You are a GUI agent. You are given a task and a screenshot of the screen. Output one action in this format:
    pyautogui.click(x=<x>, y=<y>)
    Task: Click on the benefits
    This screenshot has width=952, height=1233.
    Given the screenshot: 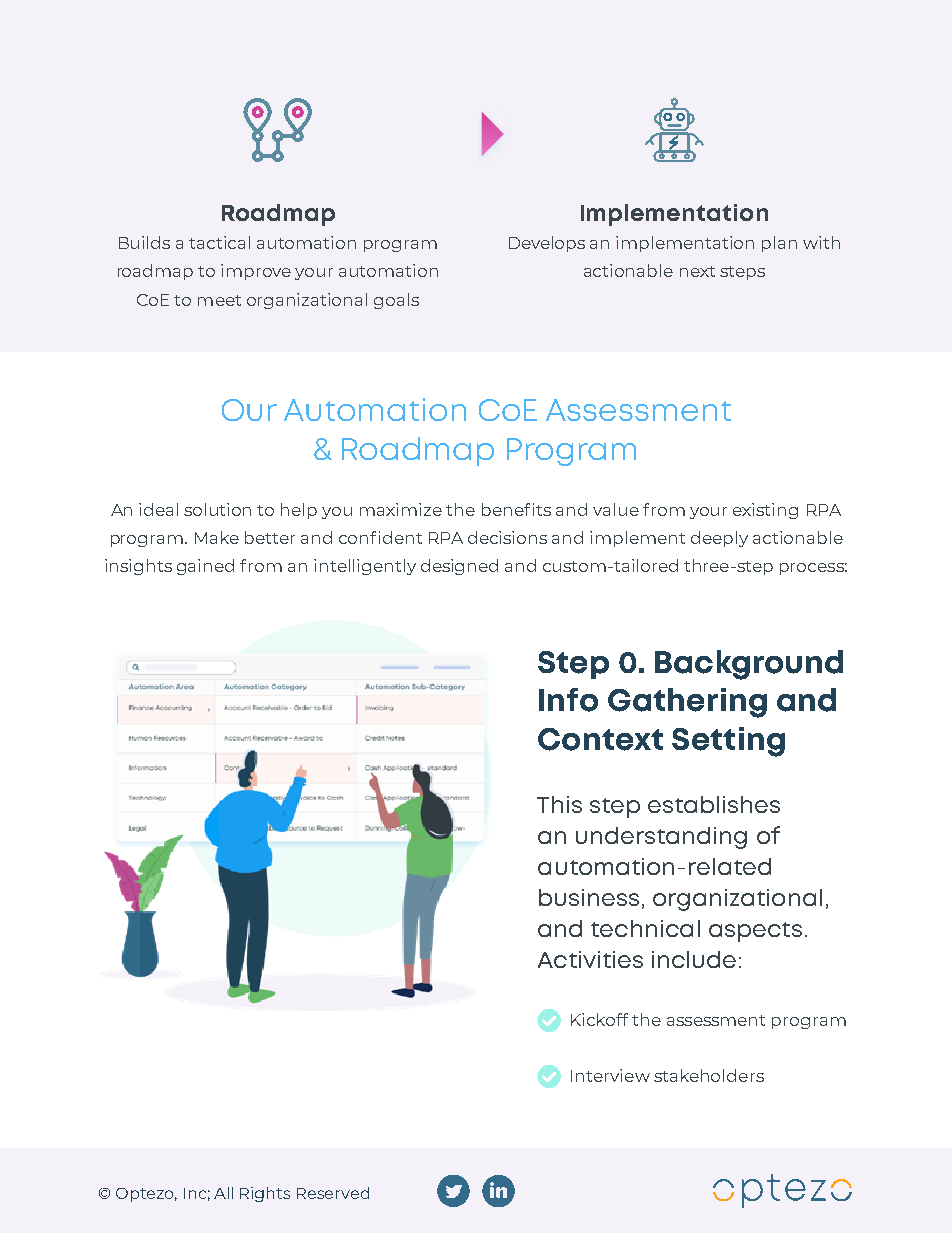 What is the action you would take?
    pyautogui.click(x=516, y=509)
